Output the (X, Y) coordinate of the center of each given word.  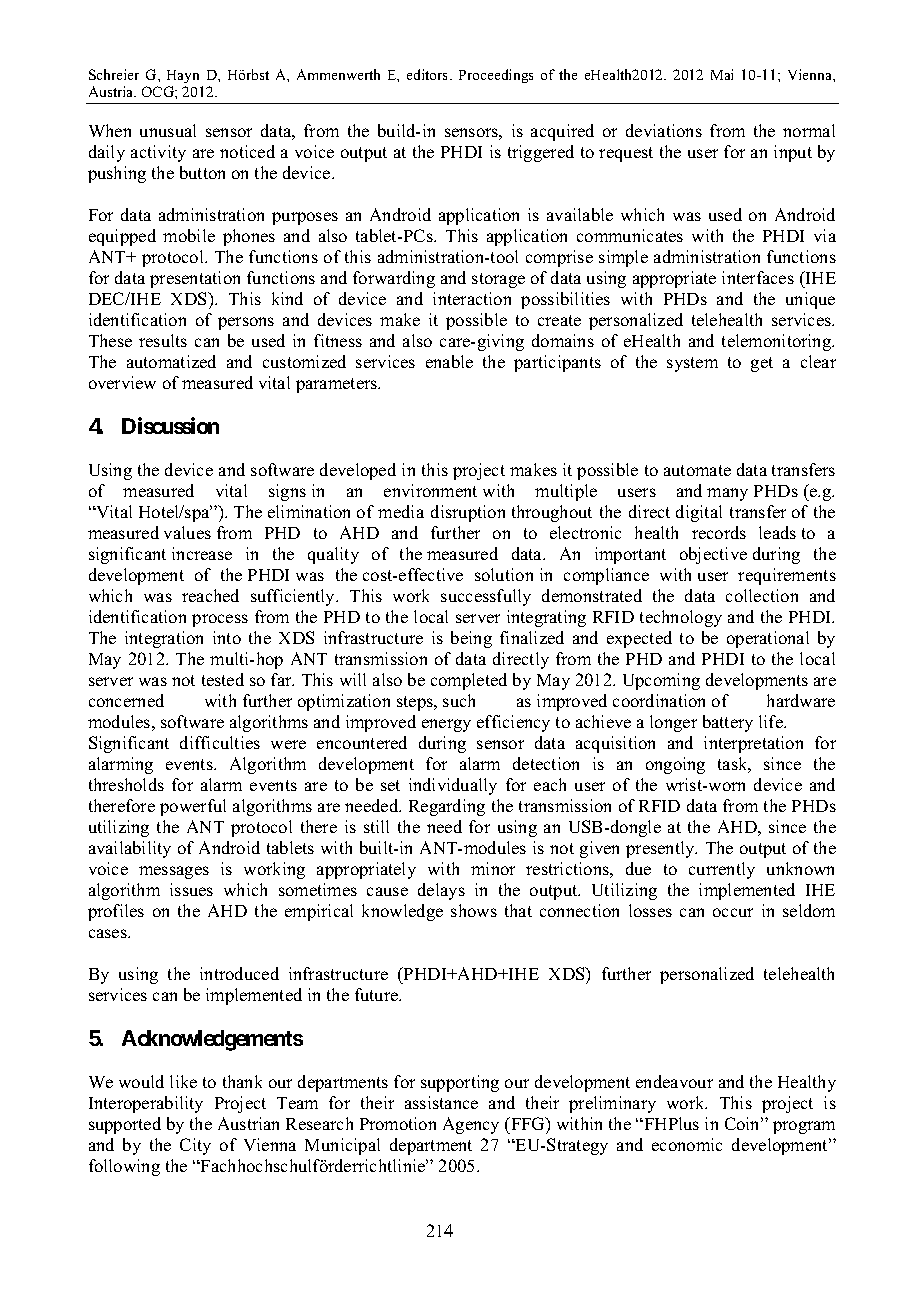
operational (768, 639)
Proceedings (496, 76)
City (195, 1146)
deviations (664, 130)
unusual (168, 130)
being (471, 639)
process (220, 620)
